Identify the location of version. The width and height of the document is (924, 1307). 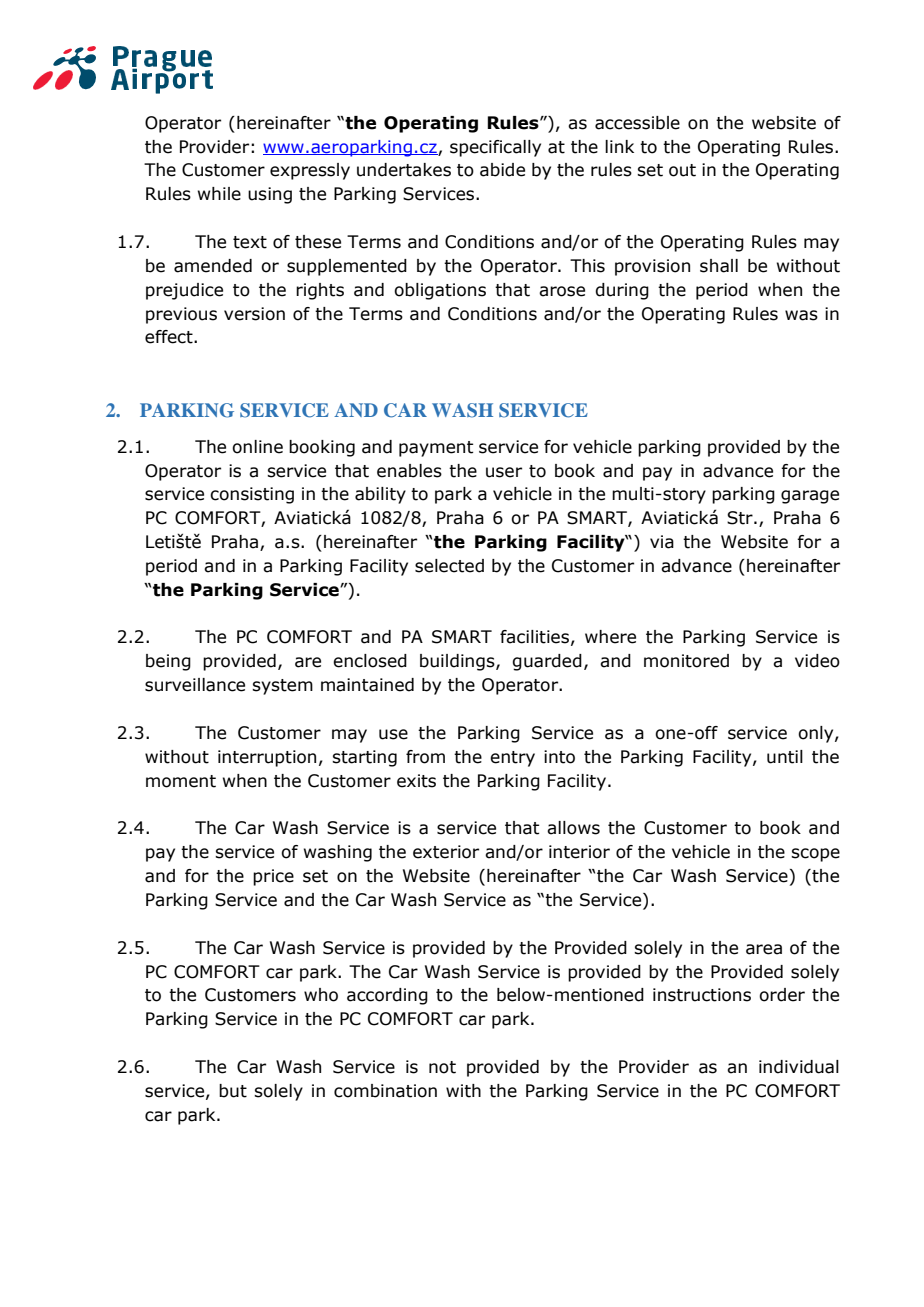
(254, 314).
